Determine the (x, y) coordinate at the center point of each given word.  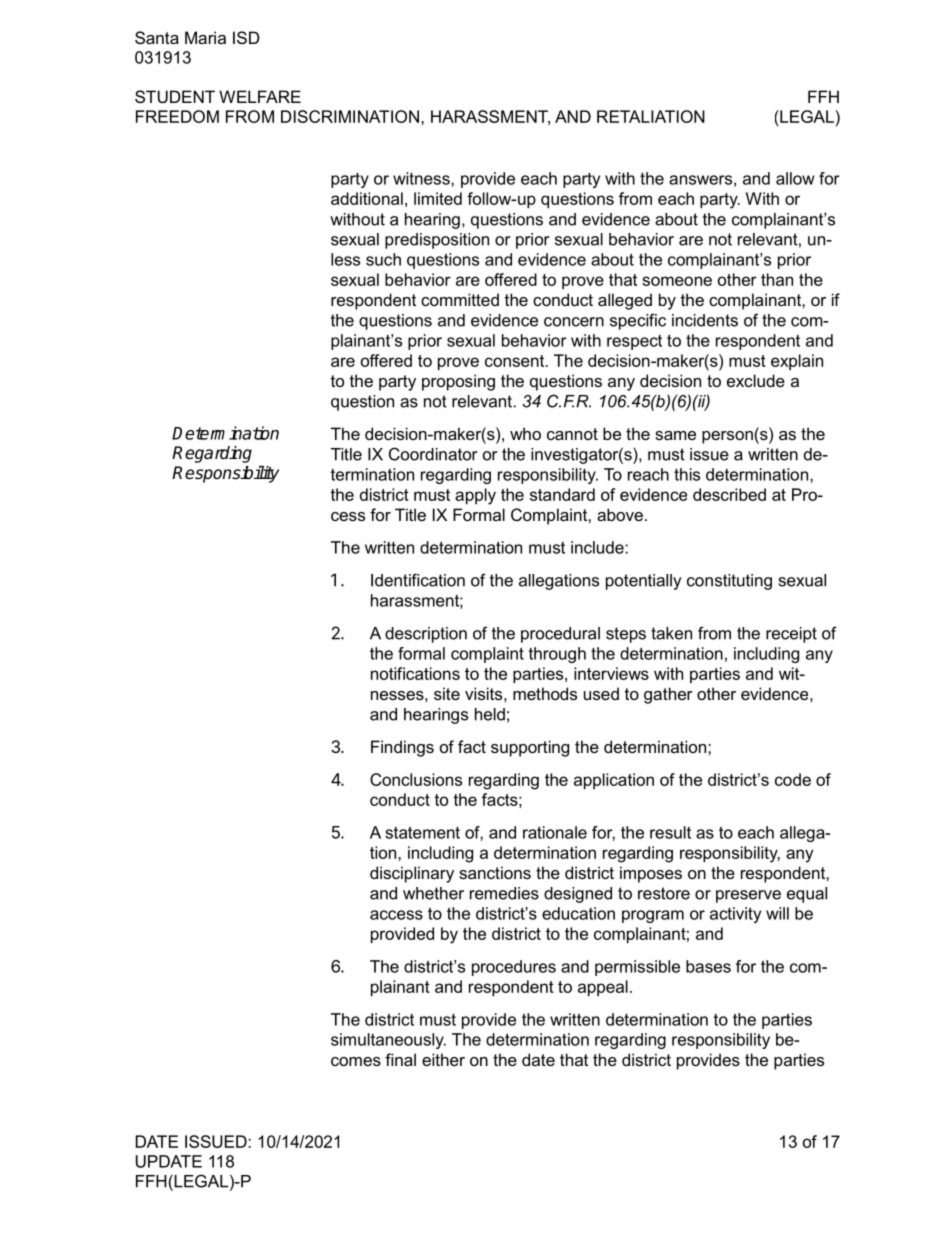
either (443, 1059)
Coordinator (433, 454)
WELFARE (260, 96)
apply (475, 496)
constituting (729, 582)
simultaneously (388, 1041)
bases (708, 966)
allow (795, 178)
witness (422, 178)
